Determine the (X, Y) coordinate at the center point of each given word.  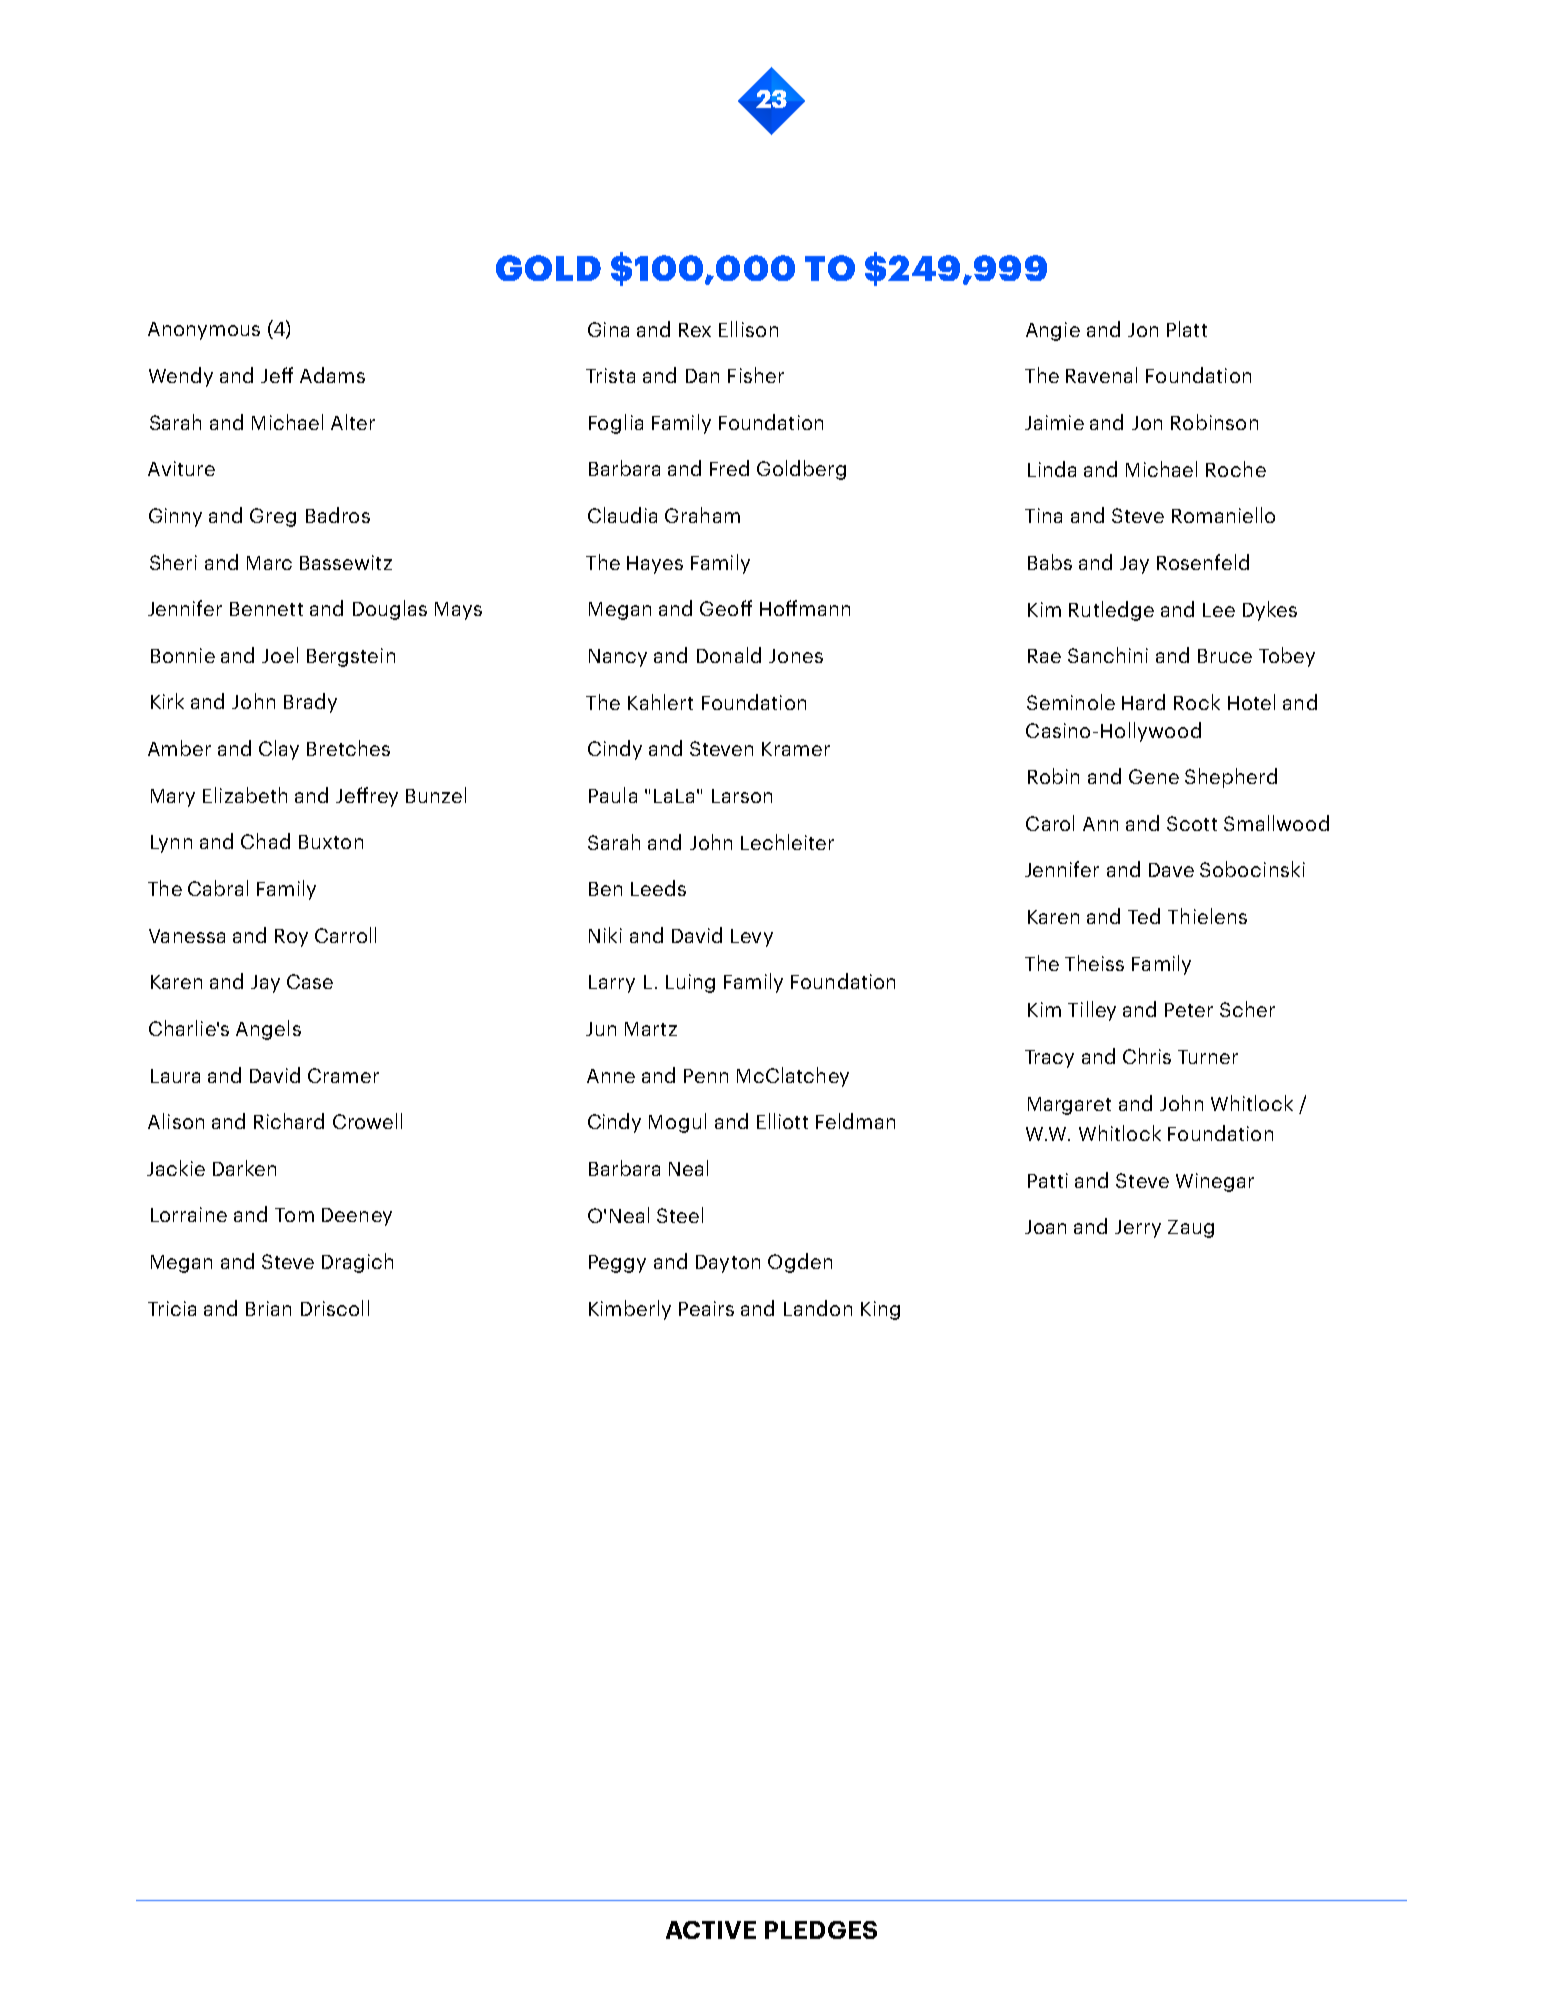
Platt (1187, 329)
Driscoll (335, 1308)
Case (310, 981)
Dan (702, 376)
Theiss (1094, 963)
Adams (332, 375)
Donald (729, 655)
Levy (752, 938)
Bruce (1225, 656)
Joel (280, 655)
